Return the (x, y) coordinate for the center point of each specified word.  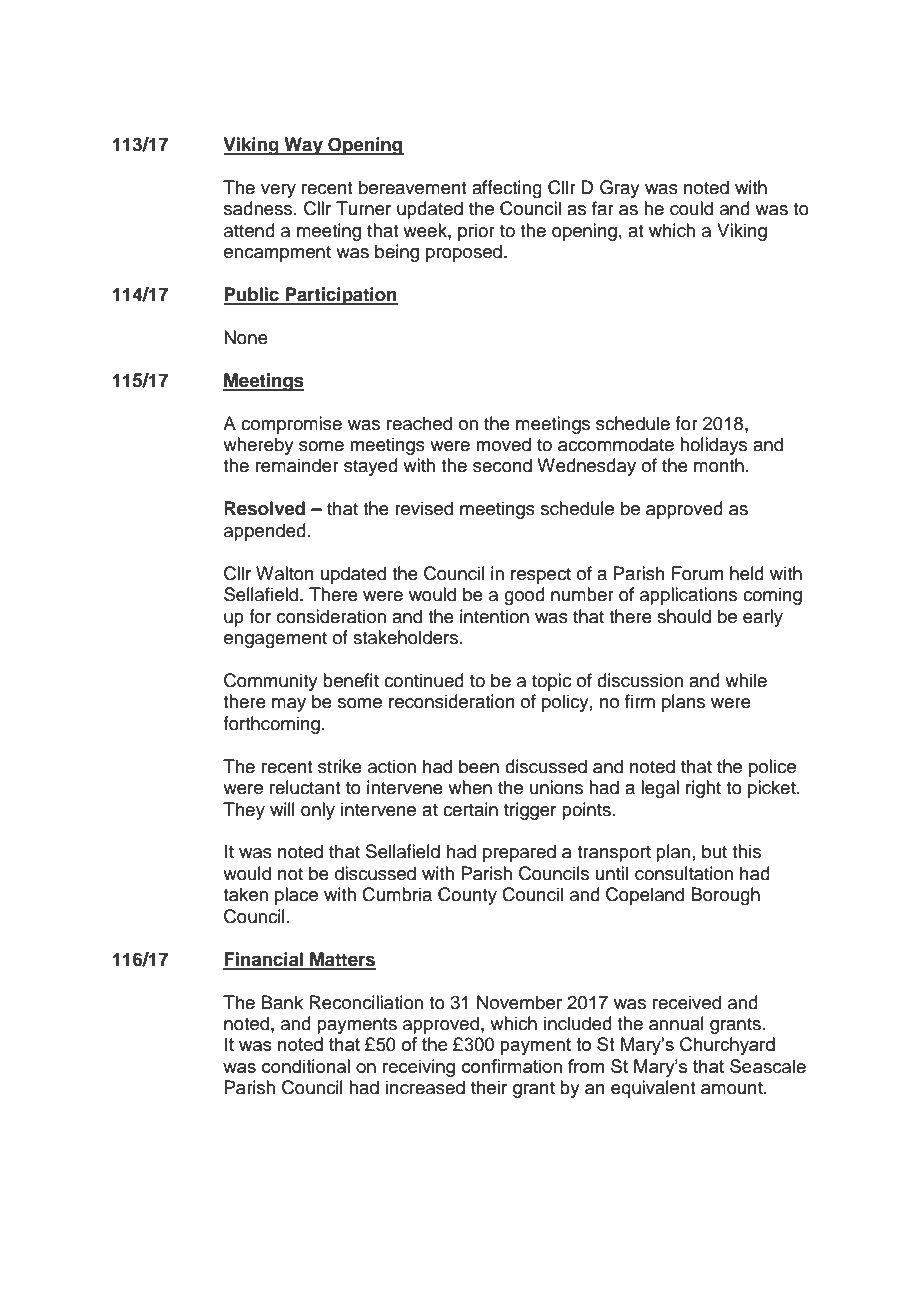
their (489, 1087)
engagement (275, 640)
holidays (713, 446)
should (684, 616)
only (318, 811)
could (691, 208)
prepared (519, 853)
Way (303, 146)
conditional (306, 1066)
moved (503, 444)
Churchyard (727, 1046)
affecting (507, 189)
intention (494, 616)
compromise (291, 425)
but (714, 851)
